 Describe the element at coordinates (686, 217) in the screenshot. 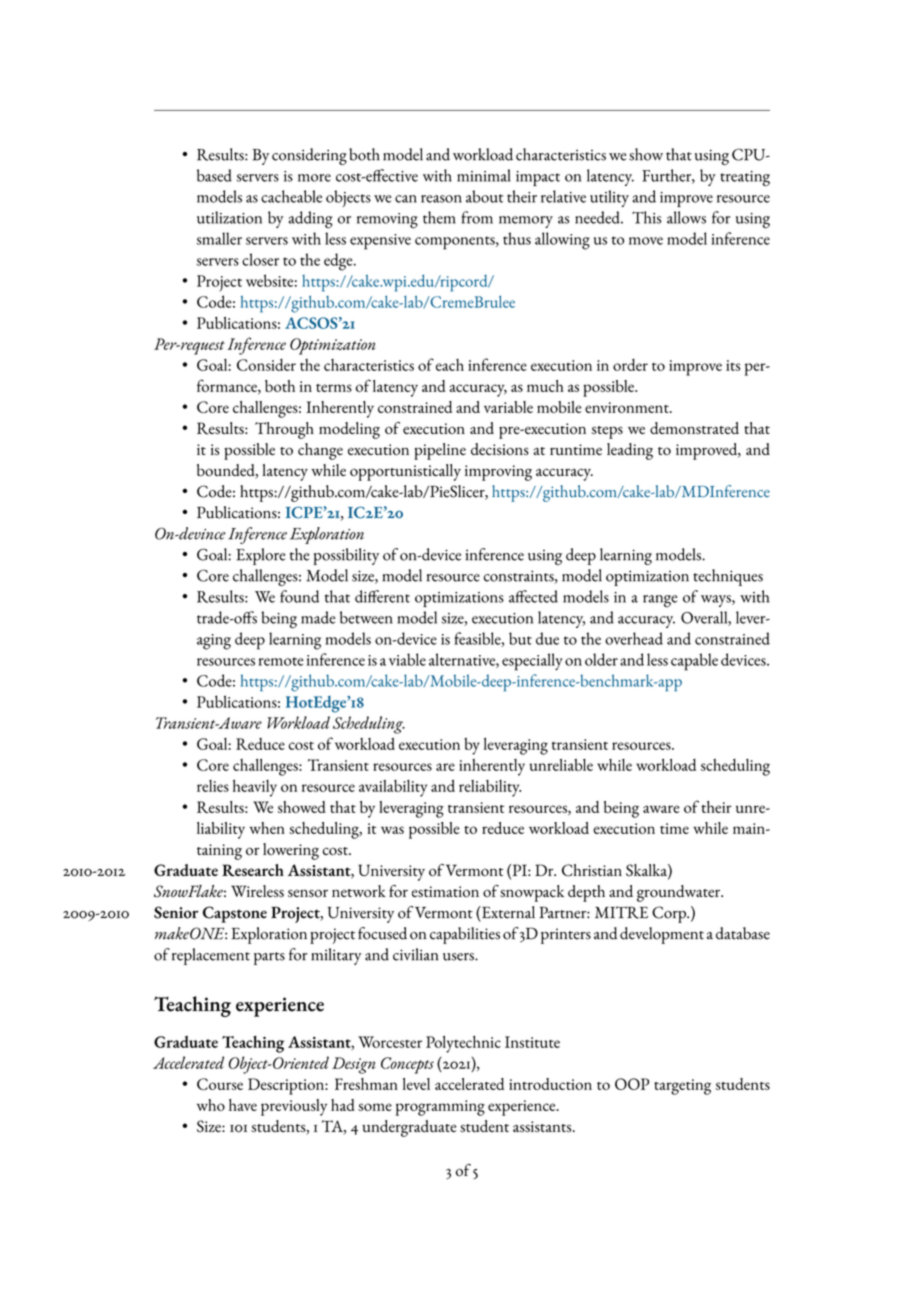

I see `allows` at that location.
